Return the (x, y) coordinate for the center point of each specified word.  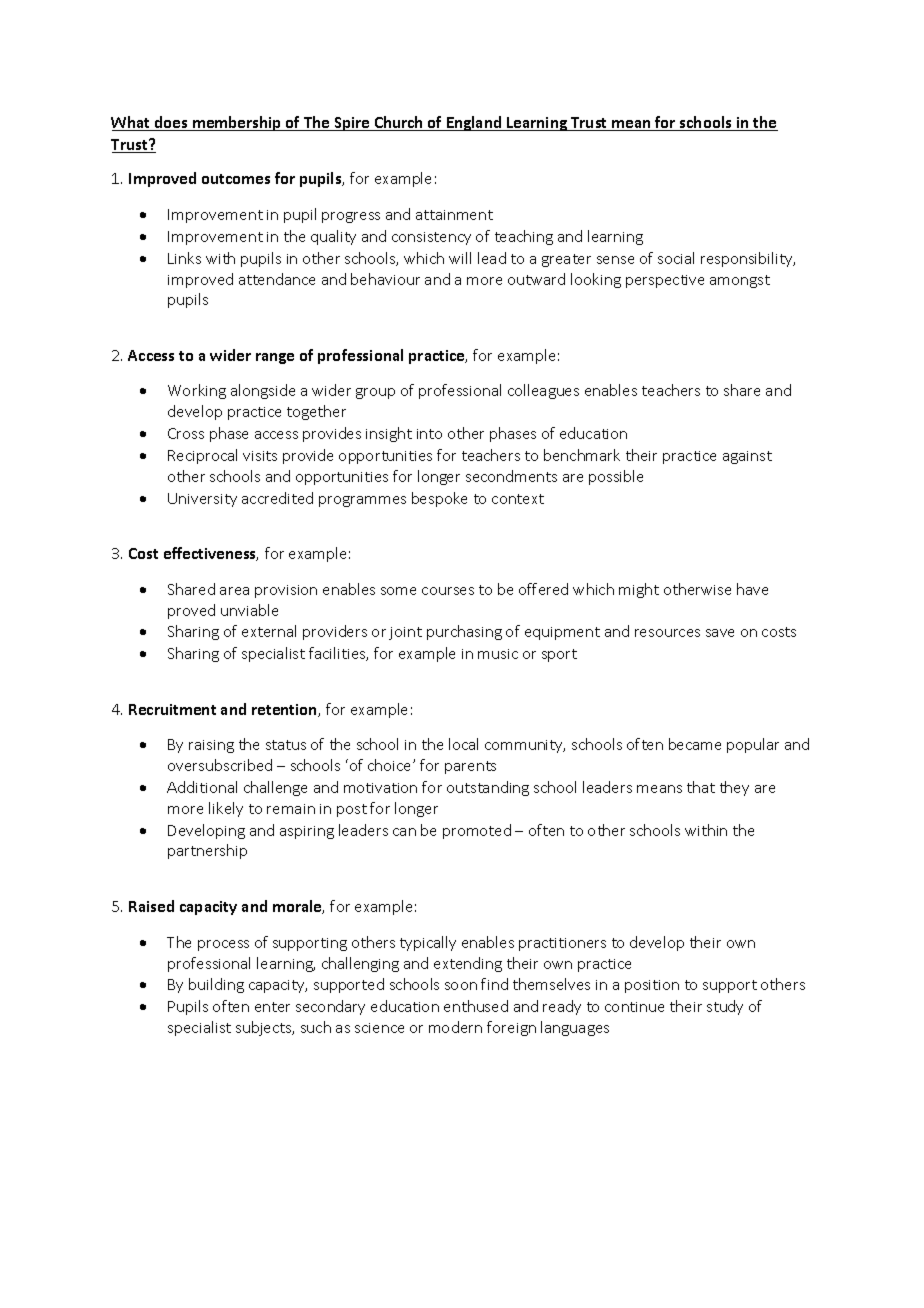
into (429, 434)
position (652, 986)
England (474, 123)
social (676, 258)
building (216, 985)
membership (237, 123)
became (695, 744)
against (747, 457)
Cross (186, 433)
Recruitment (172, 709)
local (463, 744)
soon (461, 986)
